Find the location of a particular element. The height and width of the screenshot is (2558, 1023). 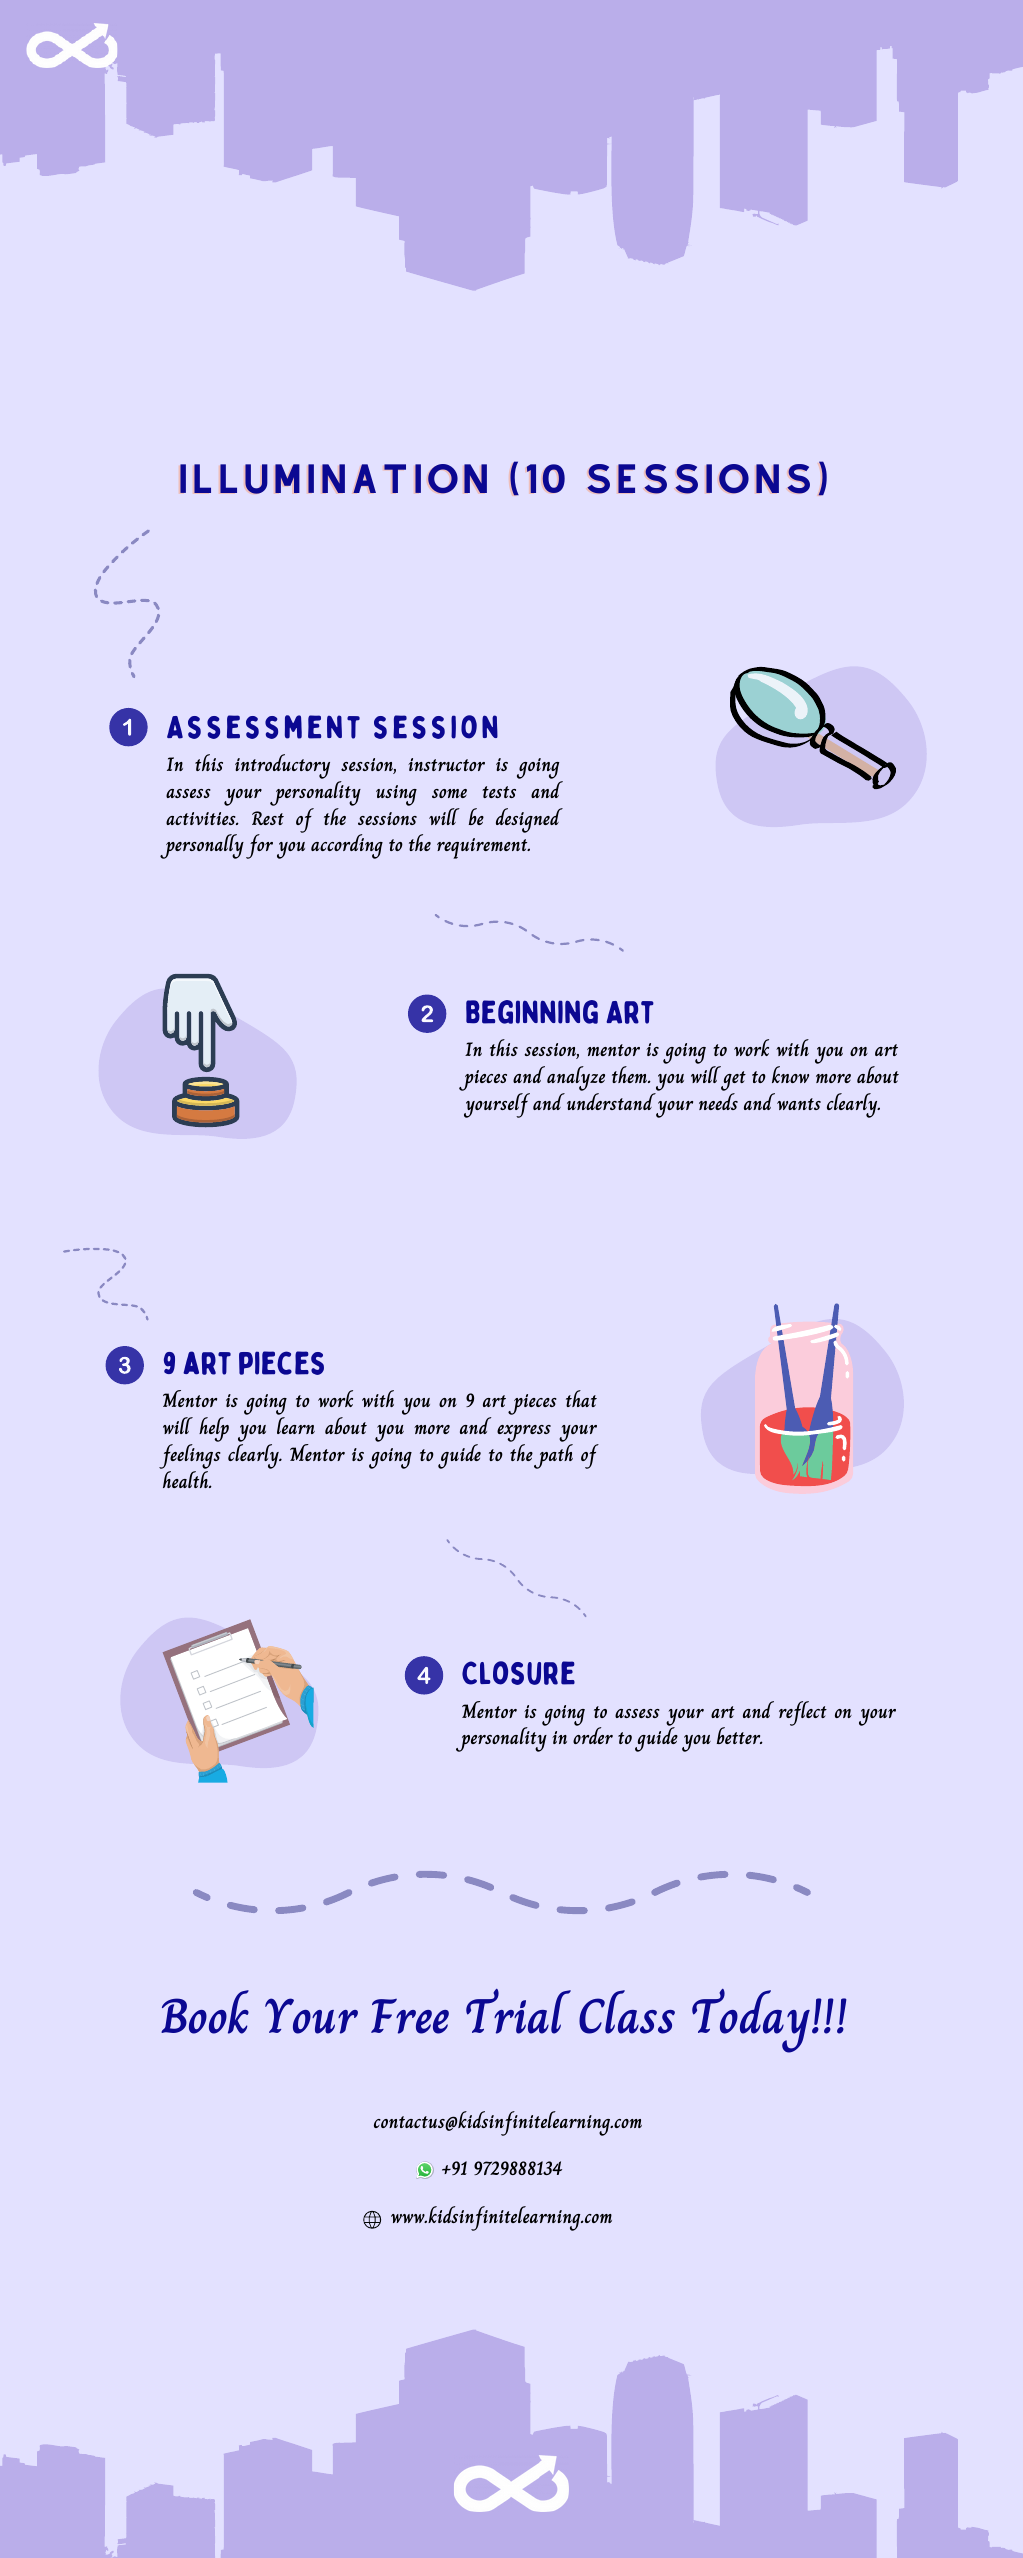

Book is located at coordinates (205, 2012).
